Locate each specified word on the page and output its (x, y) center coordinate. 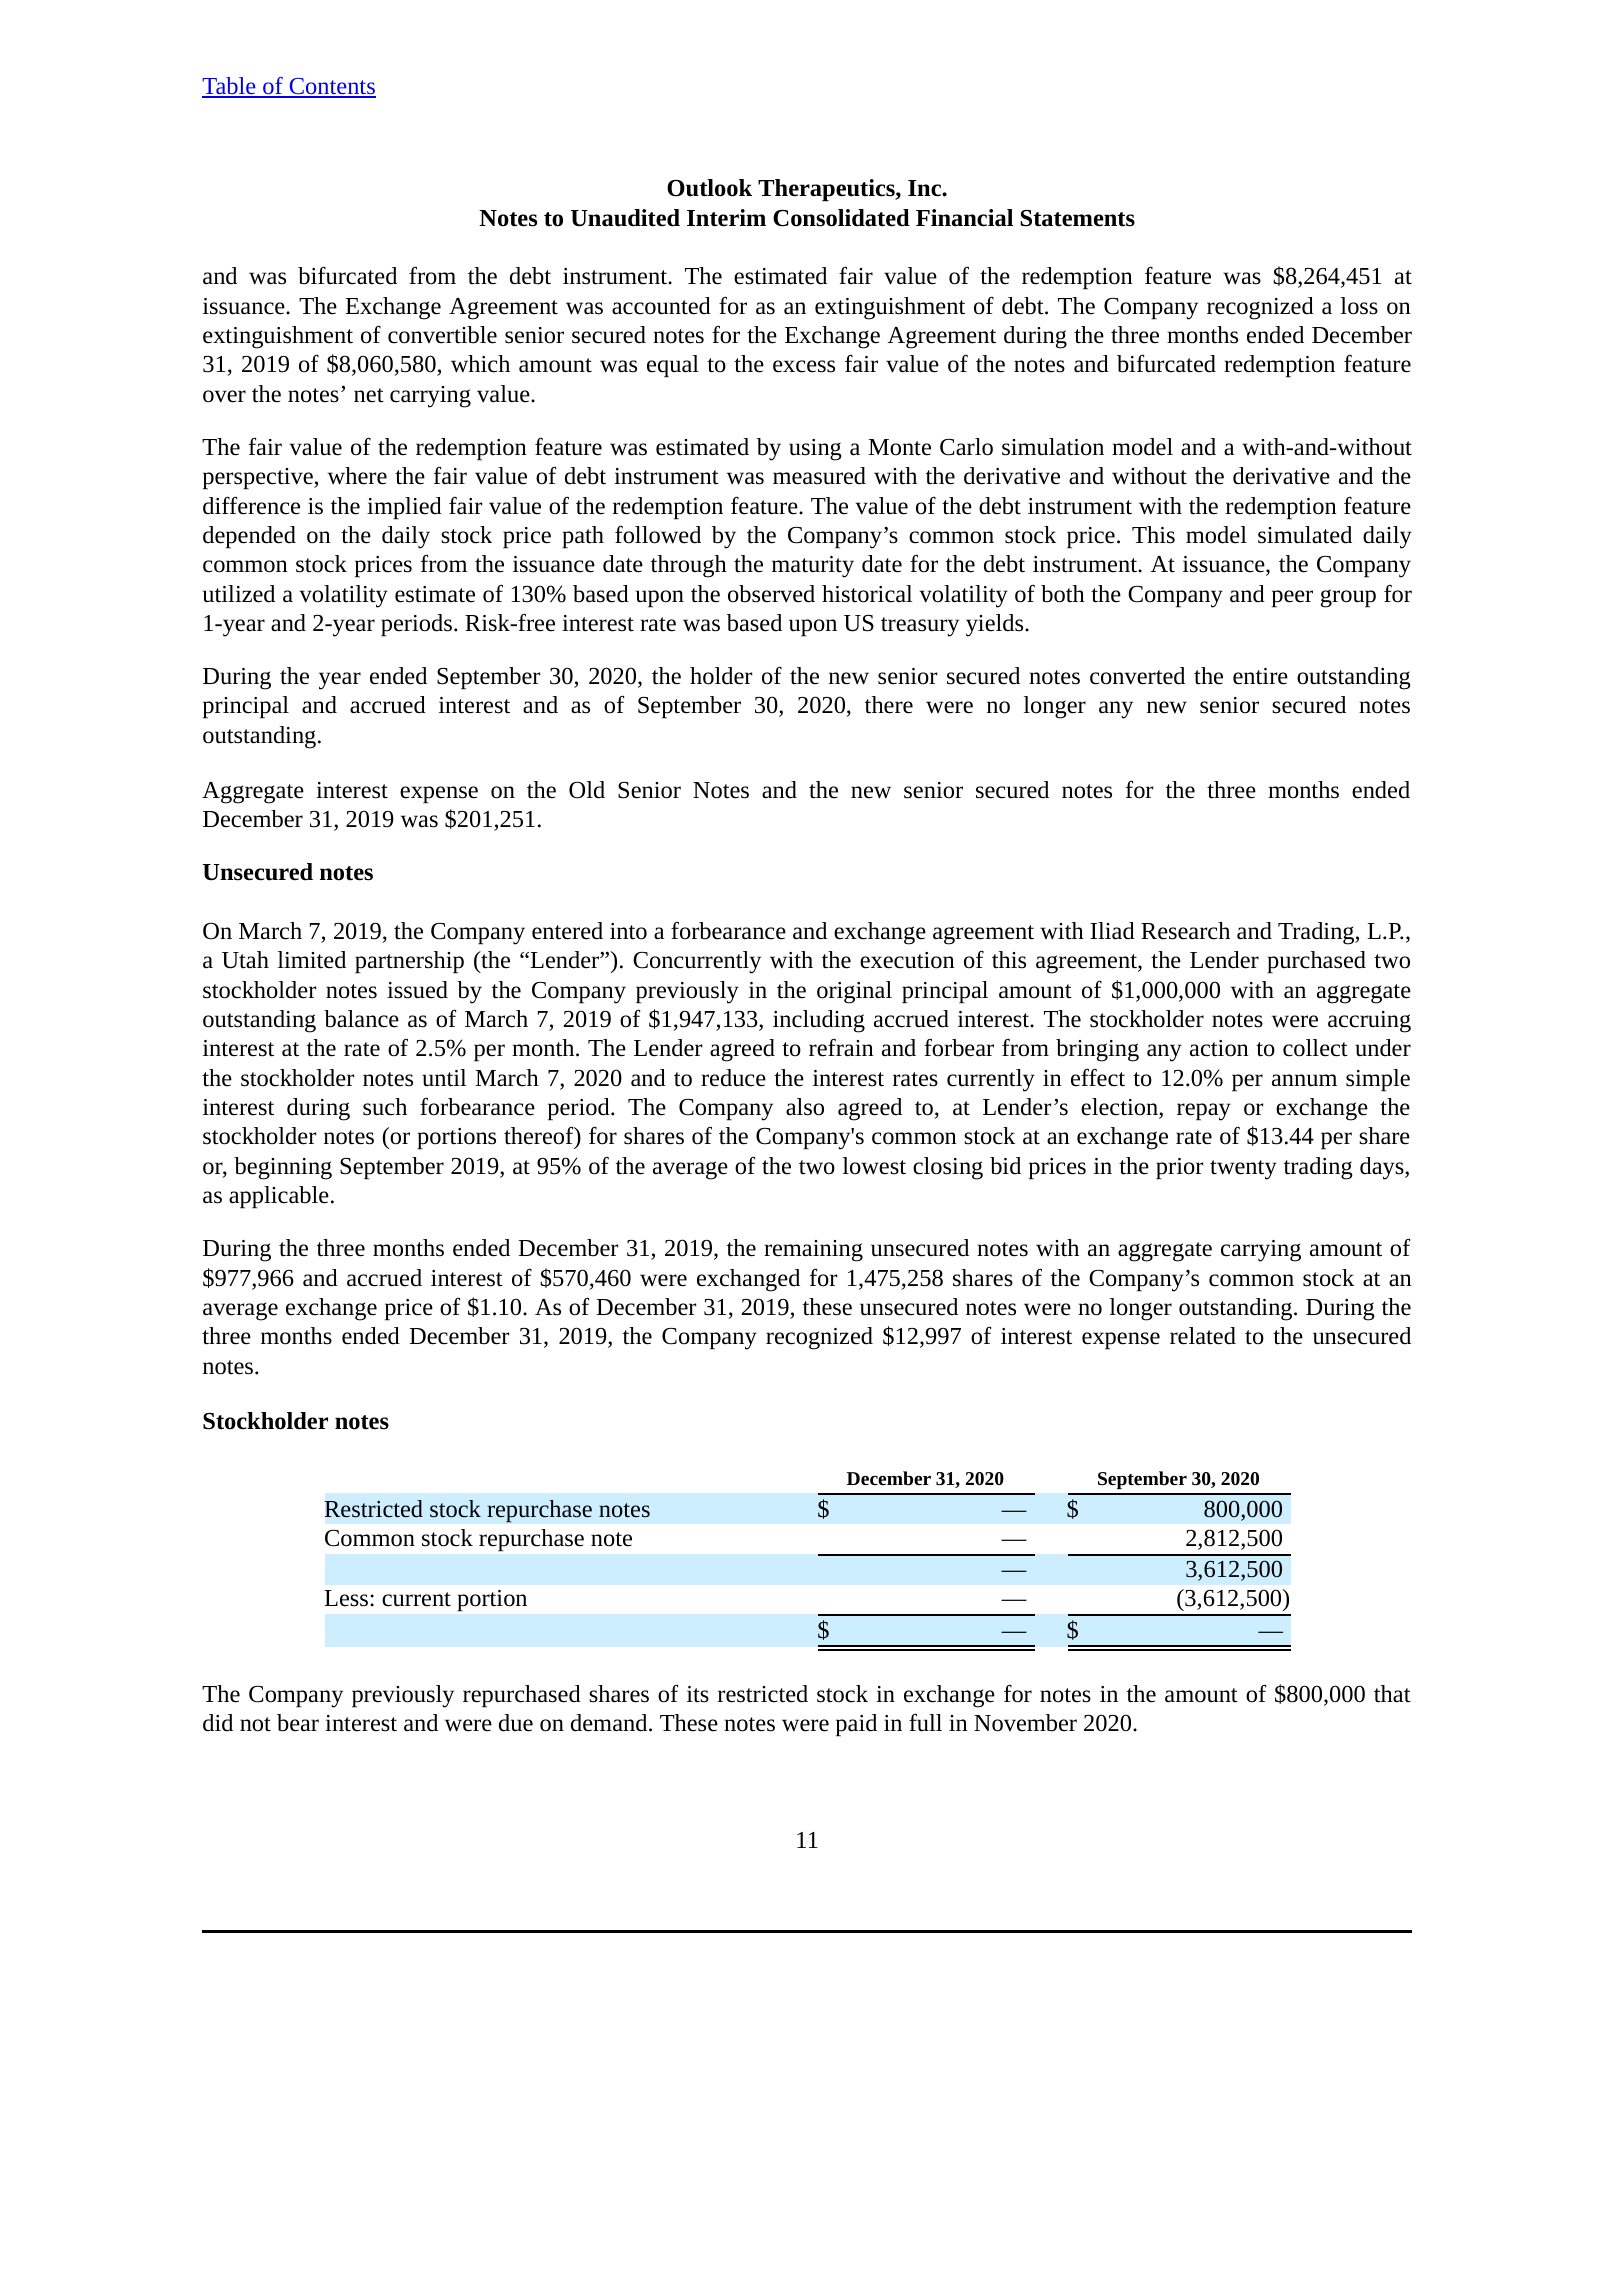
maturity (813, 567)
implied (404, 508)
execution (907, 960)
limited (312, 960)
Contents (331, 87)
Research (1185, 931)
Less (347, 1598)
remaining (813, 1251)
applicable (279, 1197)
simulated (1305, 535)
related (1203, 1336)
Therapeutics (827, 190)
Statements (1078, 218)
